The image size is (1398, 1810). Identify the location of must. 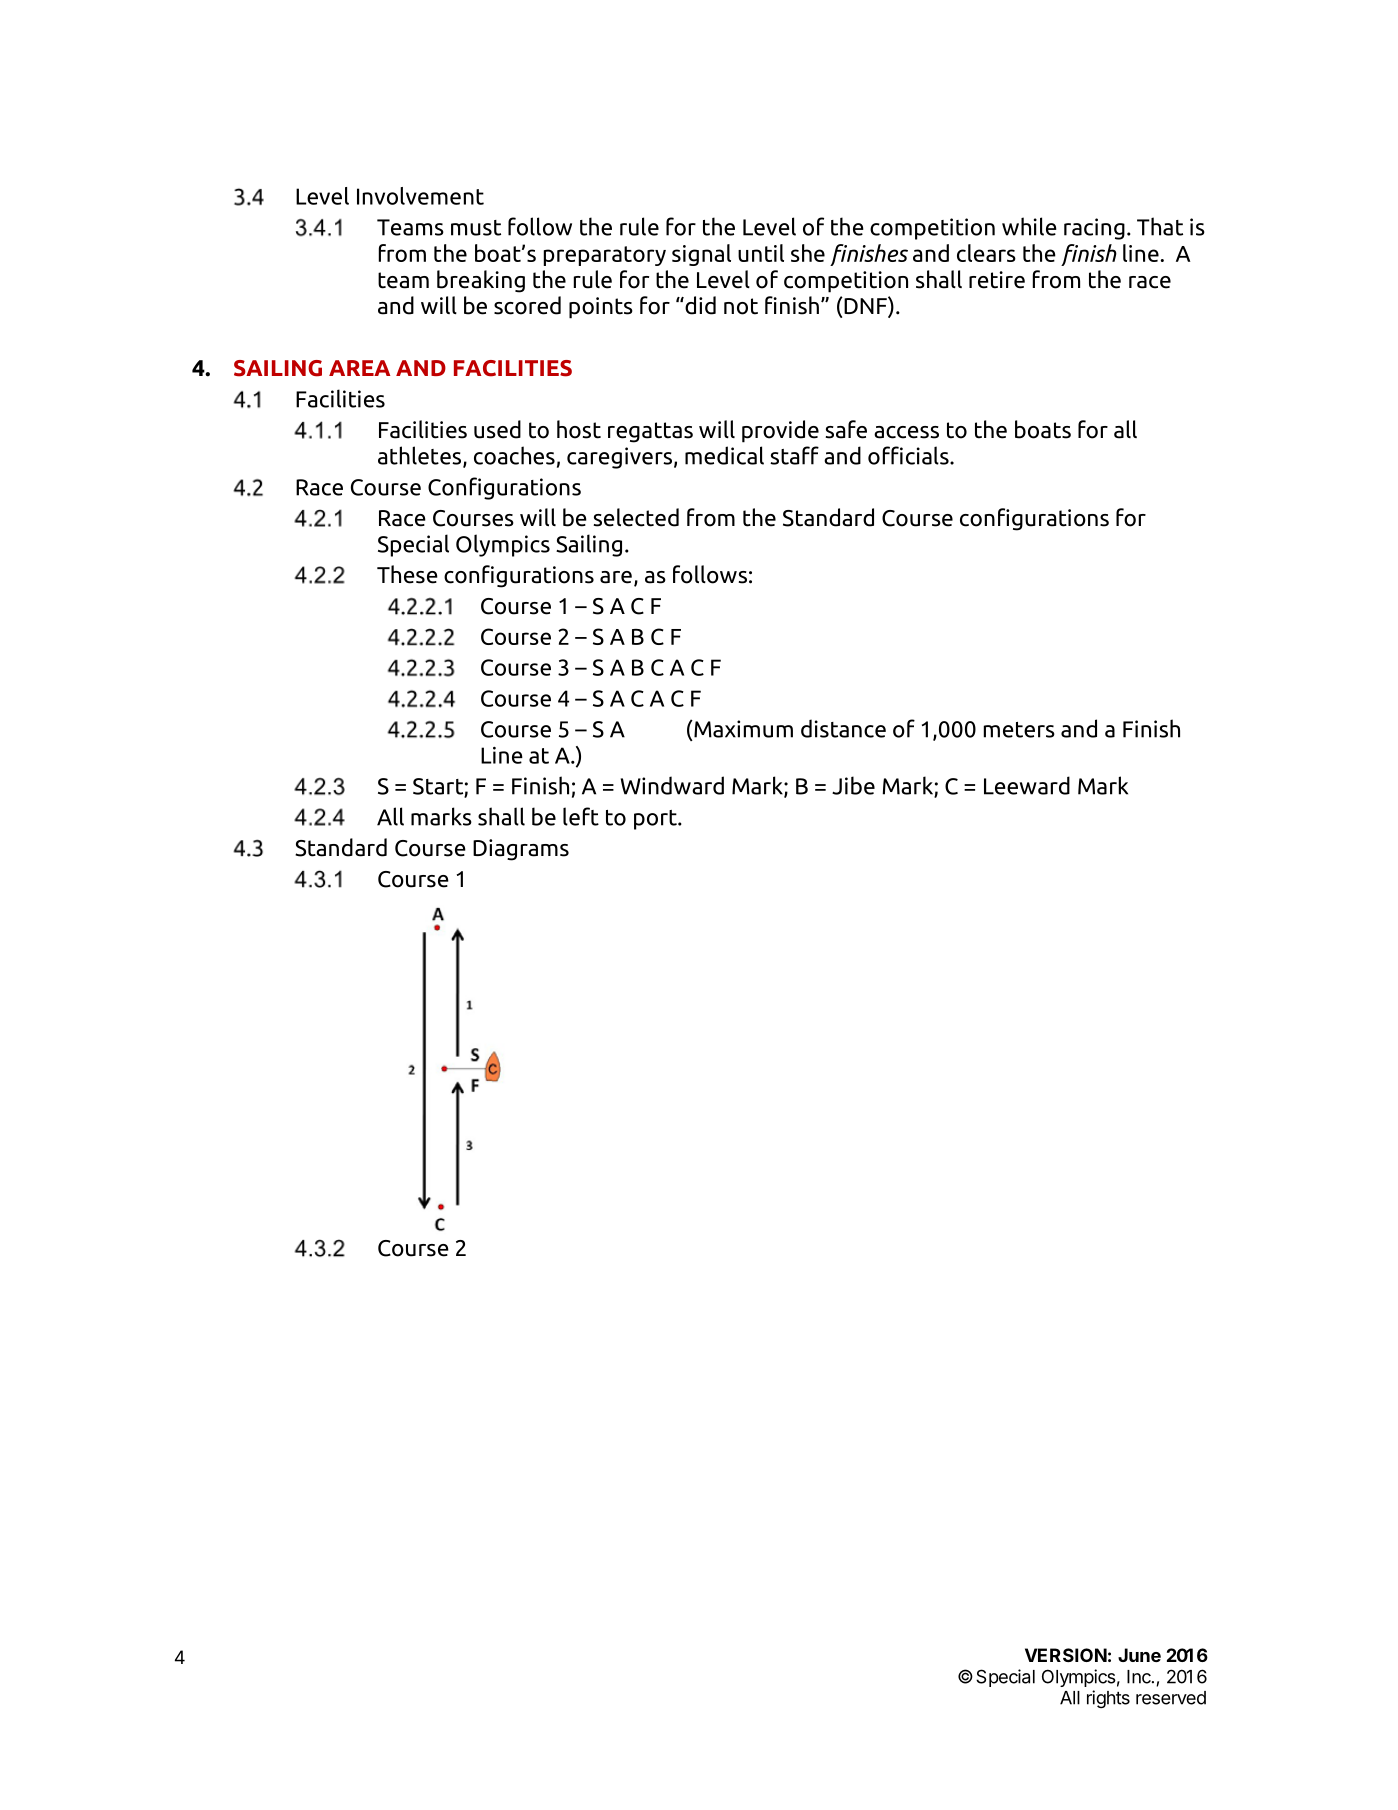
(476, 228).
